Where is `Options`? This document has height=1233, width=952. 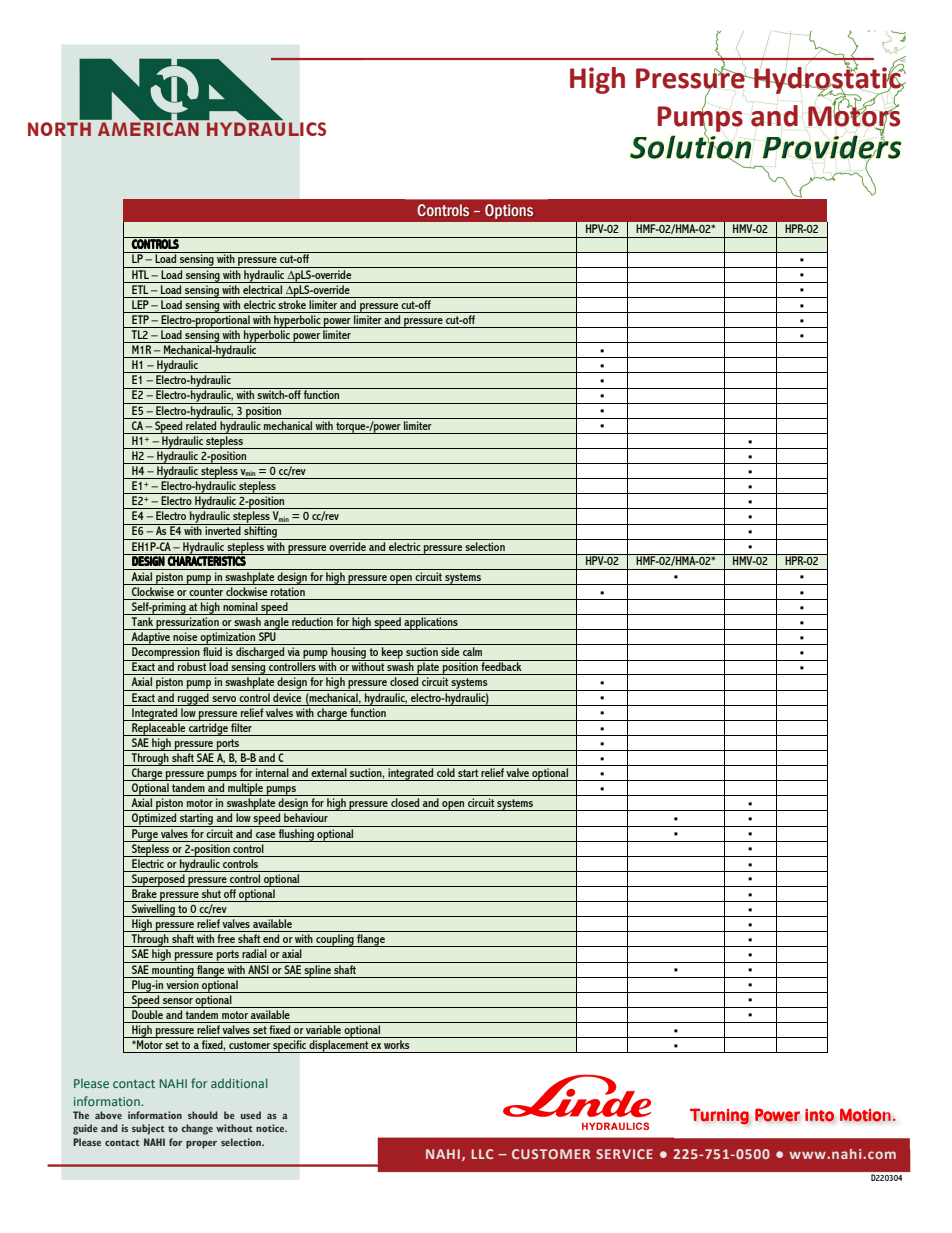 Options is located at coordinates (509, 211).
